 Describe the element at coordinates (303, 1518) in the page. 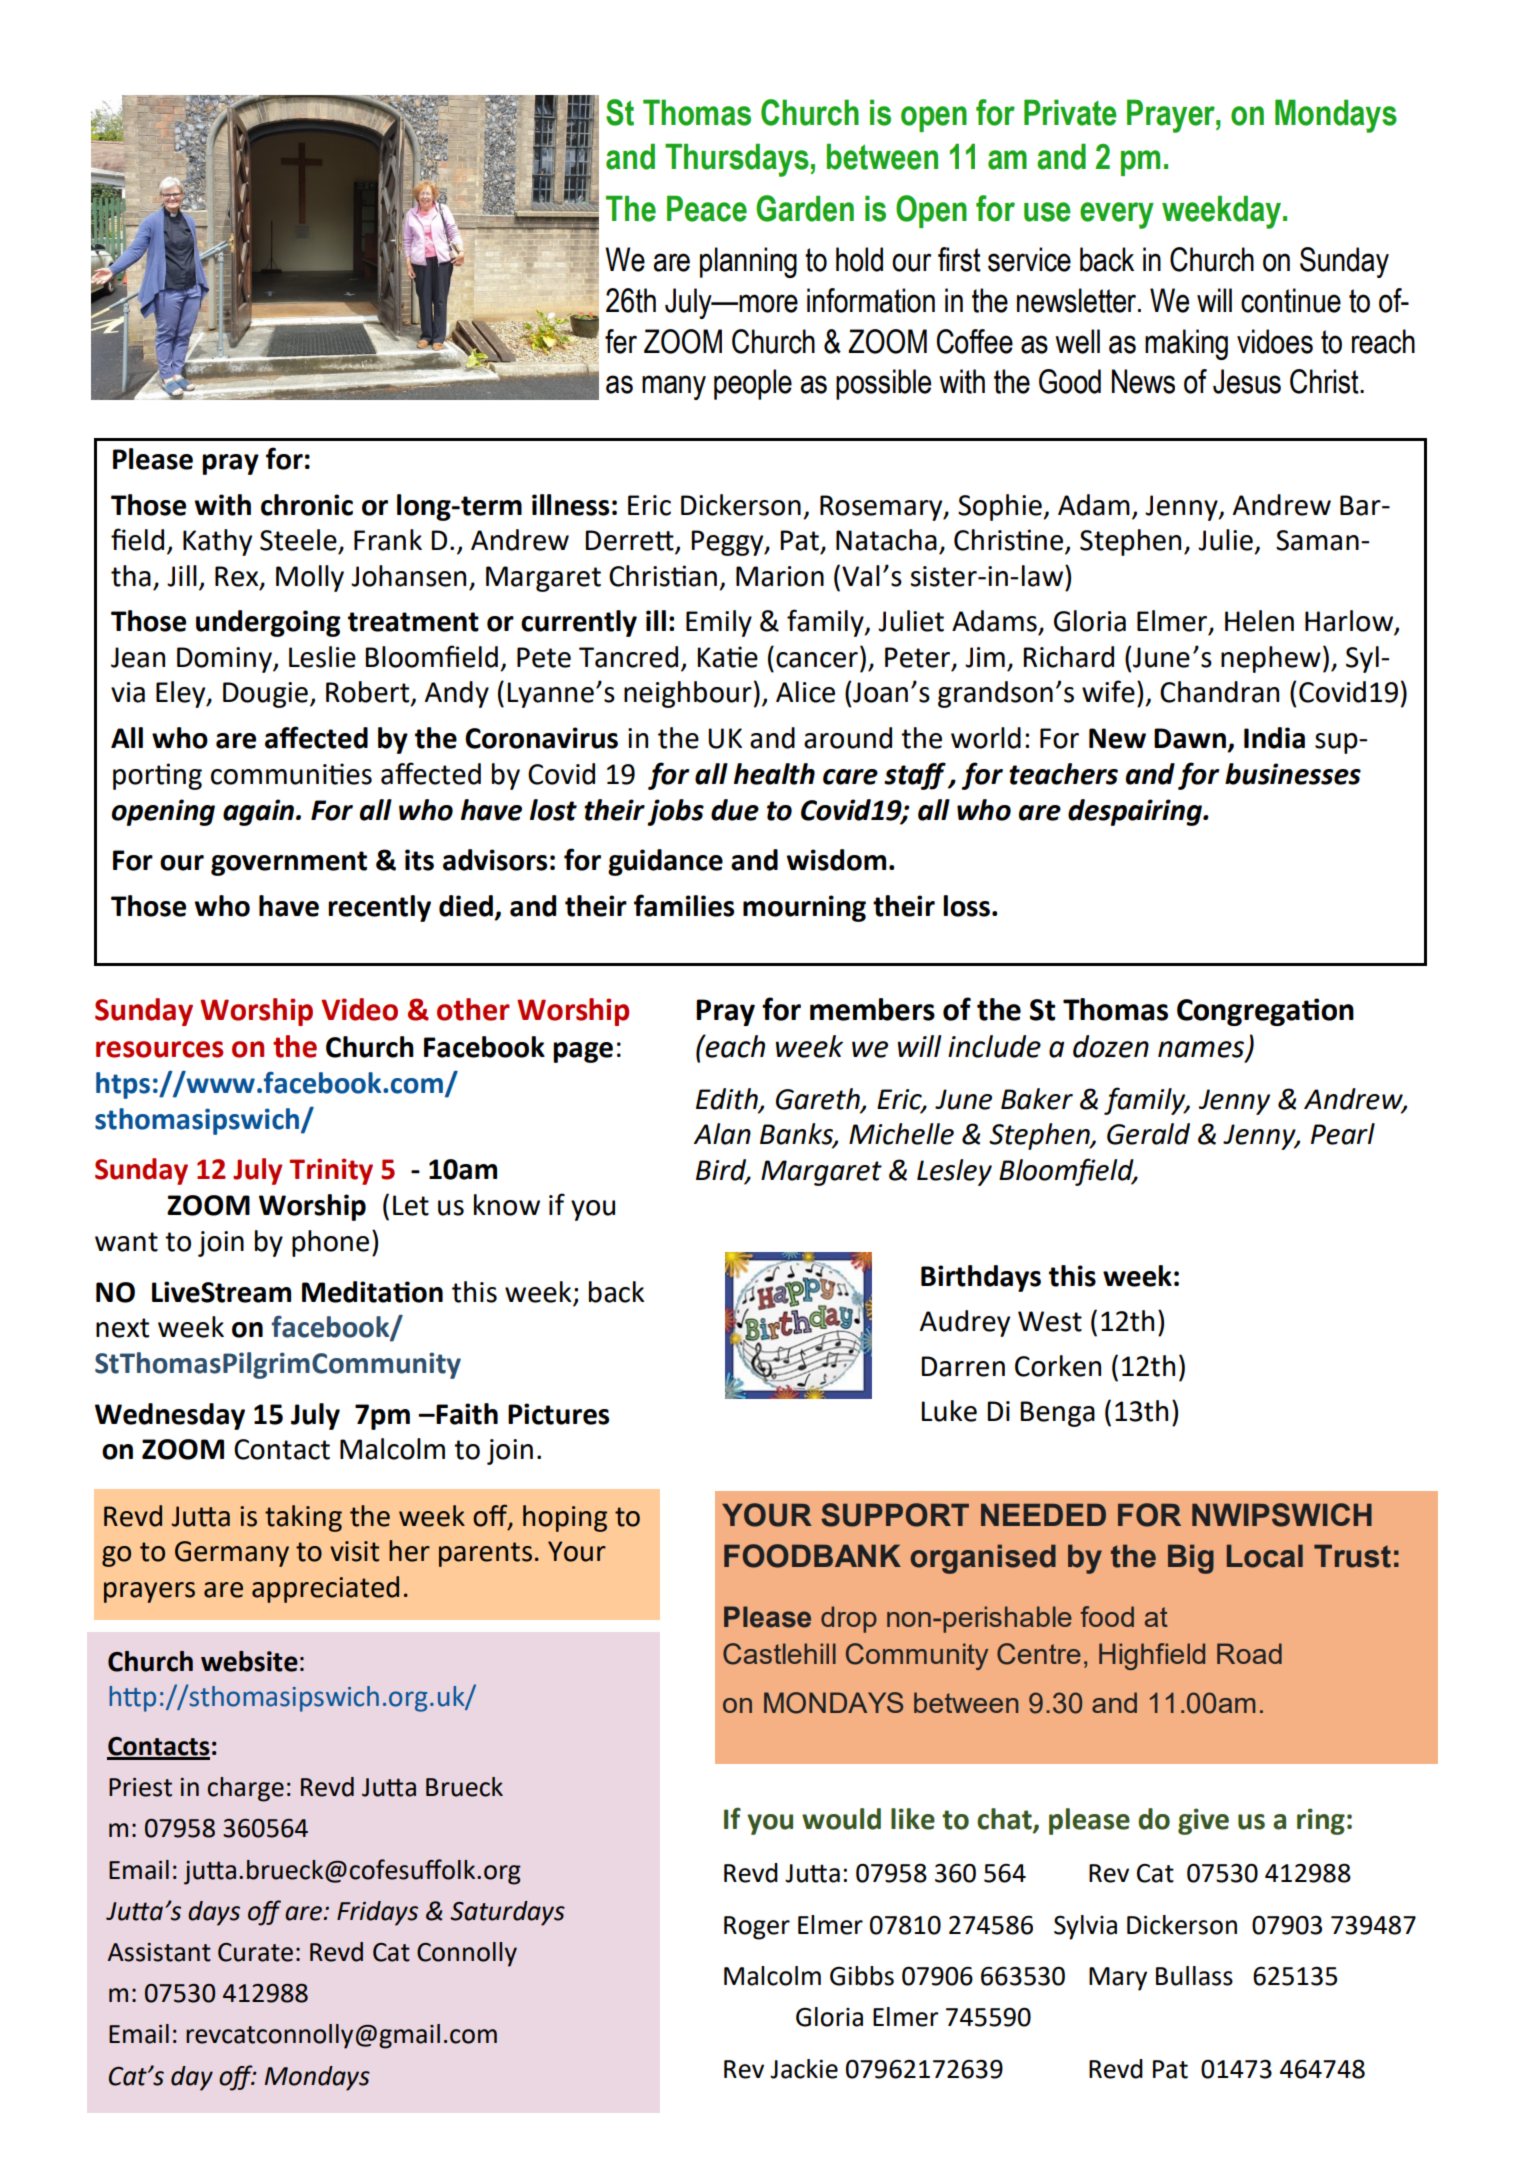

I see `taking` at that location.
